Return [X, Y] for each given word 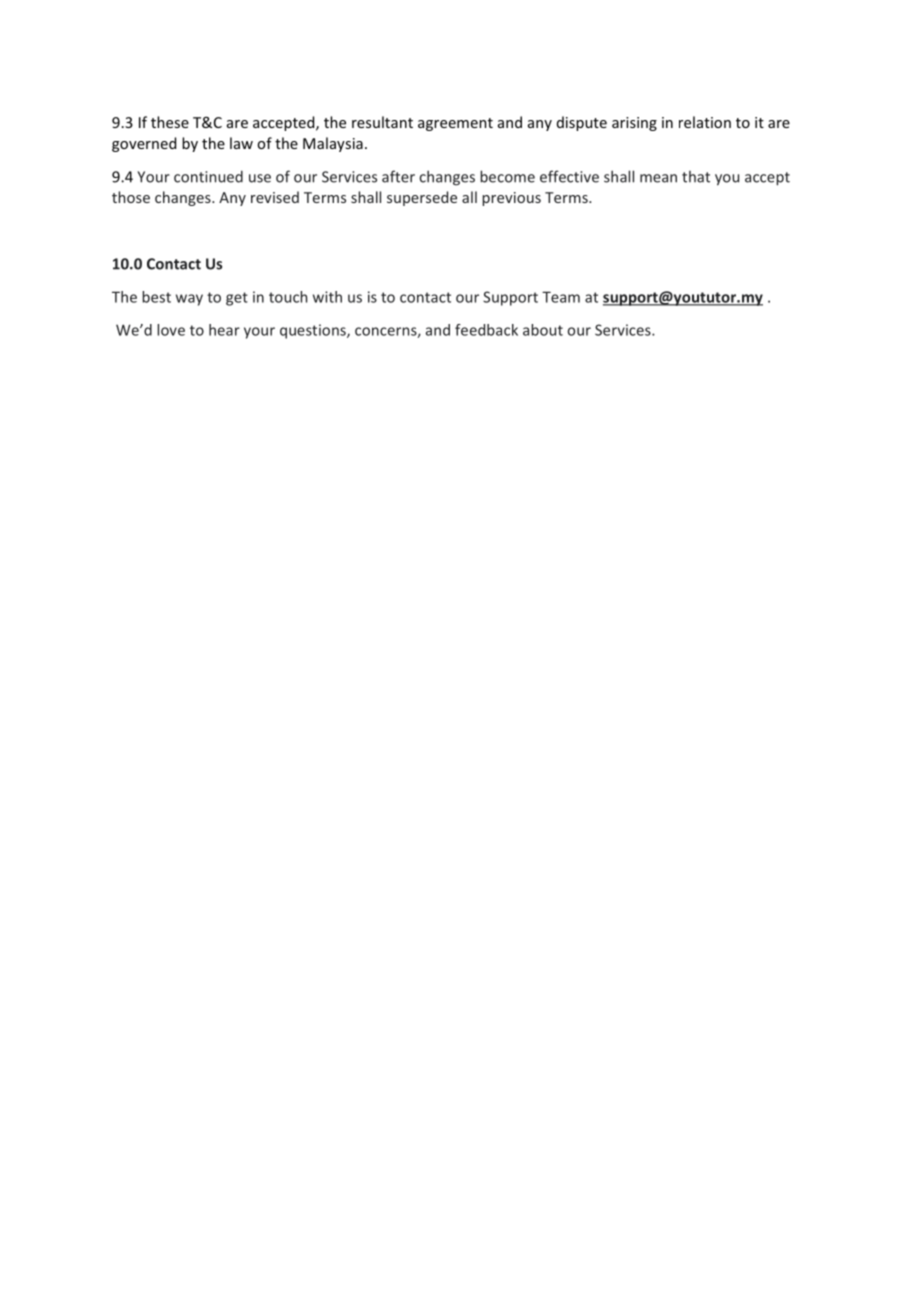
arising [634, 124]
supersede [422, 198]
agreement [455, 124]
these [170, 122]
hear [224, 330]
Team [561, 297]
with [327, 297]
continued [208, 176]
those [131, 197]
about [543, 330]
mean [658, 178]
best [156, 297]
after [398, 176]
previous [511, 199]
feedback [486, 330]
